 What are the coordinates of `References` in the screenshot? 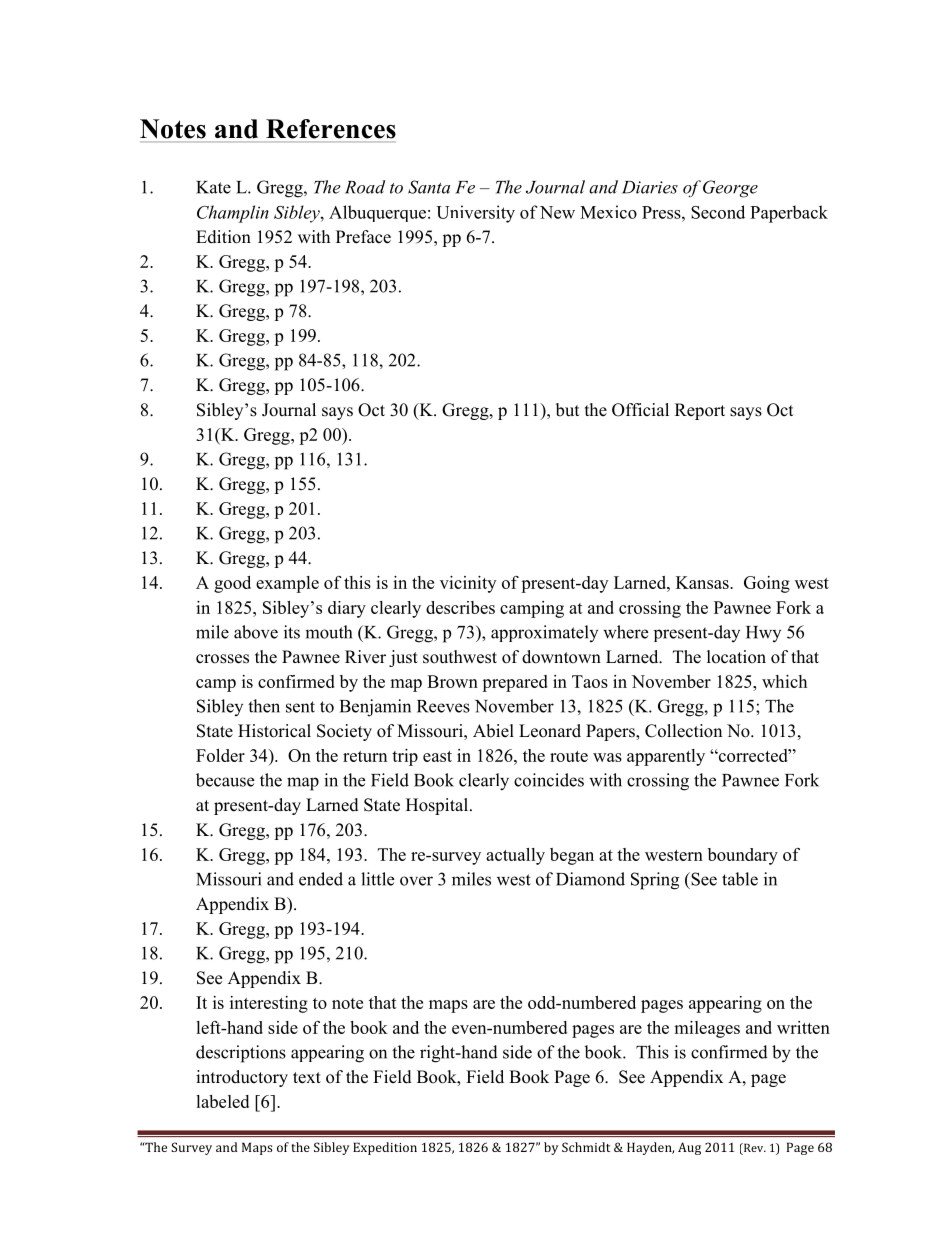 It's located at (331, 129).
